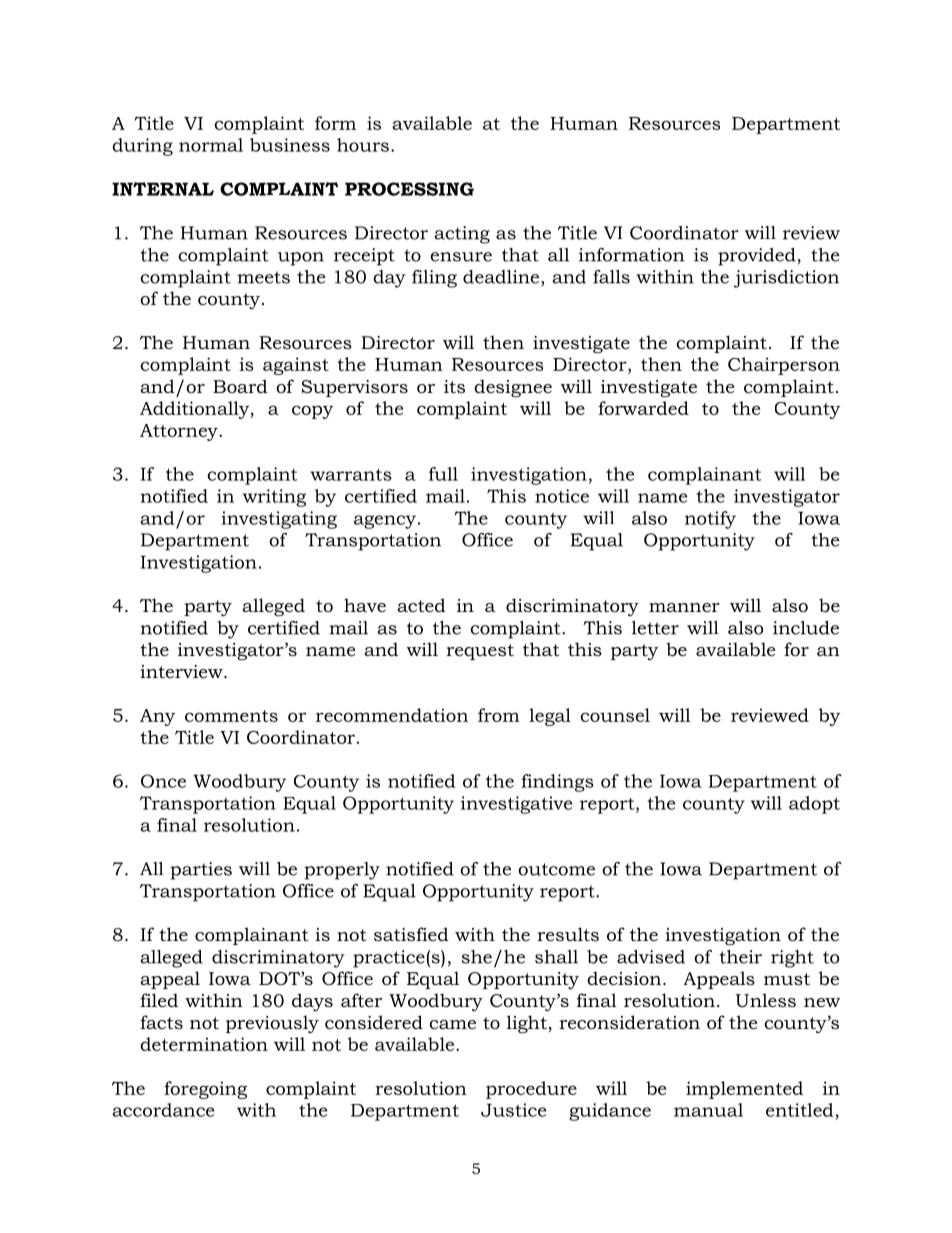  What do you see at coordinates (201, 871) in the document?
I see `parties` at bounding box center [201, 871].
